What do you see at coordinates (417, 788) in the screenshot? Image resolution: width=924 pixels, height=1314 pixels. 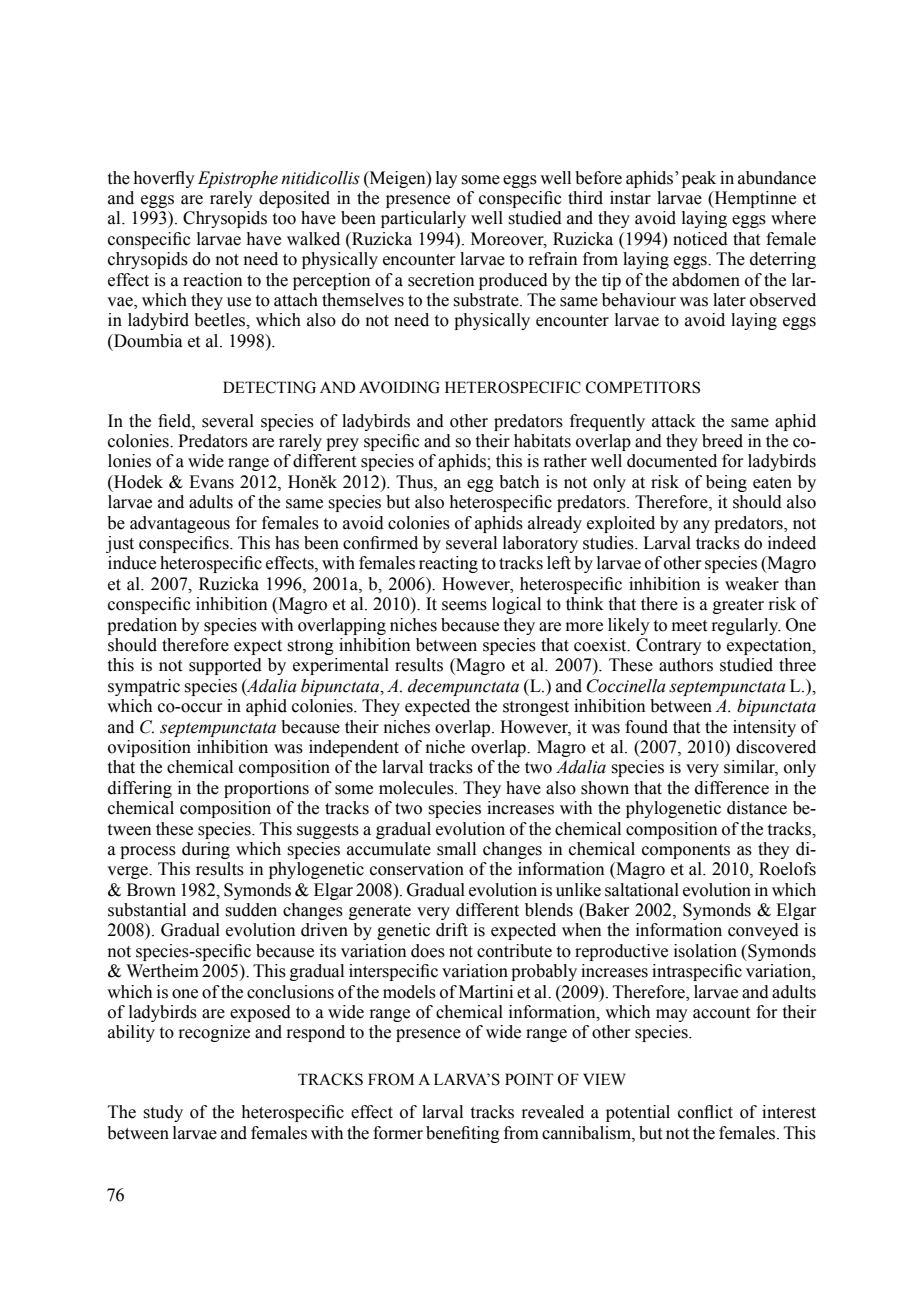 I see `molecules` at bounding box center [417, 788].
